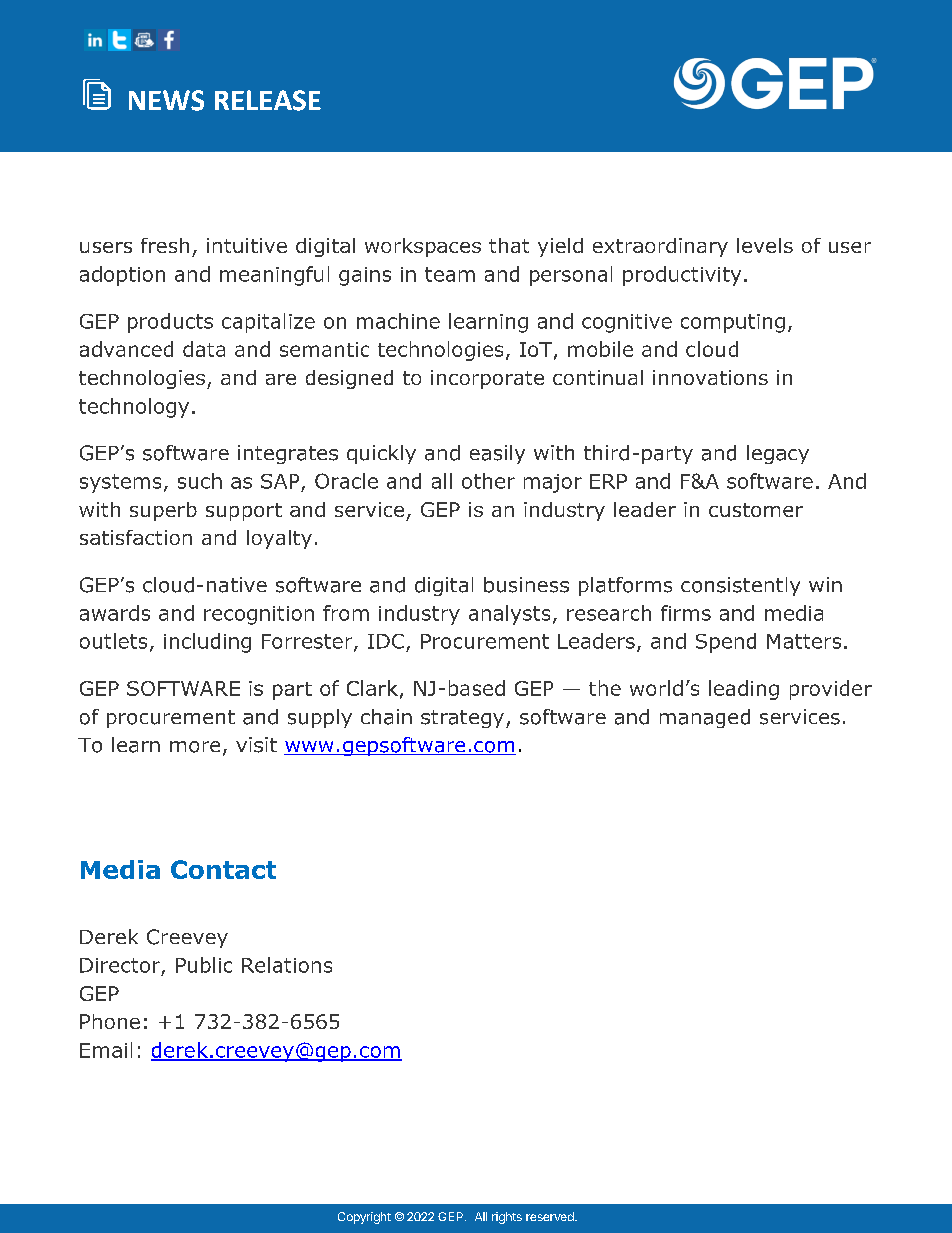 Image resolution: width=952 pixels, height=1233 pixels. Describe the element at coordinates (200, 481) in the document. I see `such` at that location.
